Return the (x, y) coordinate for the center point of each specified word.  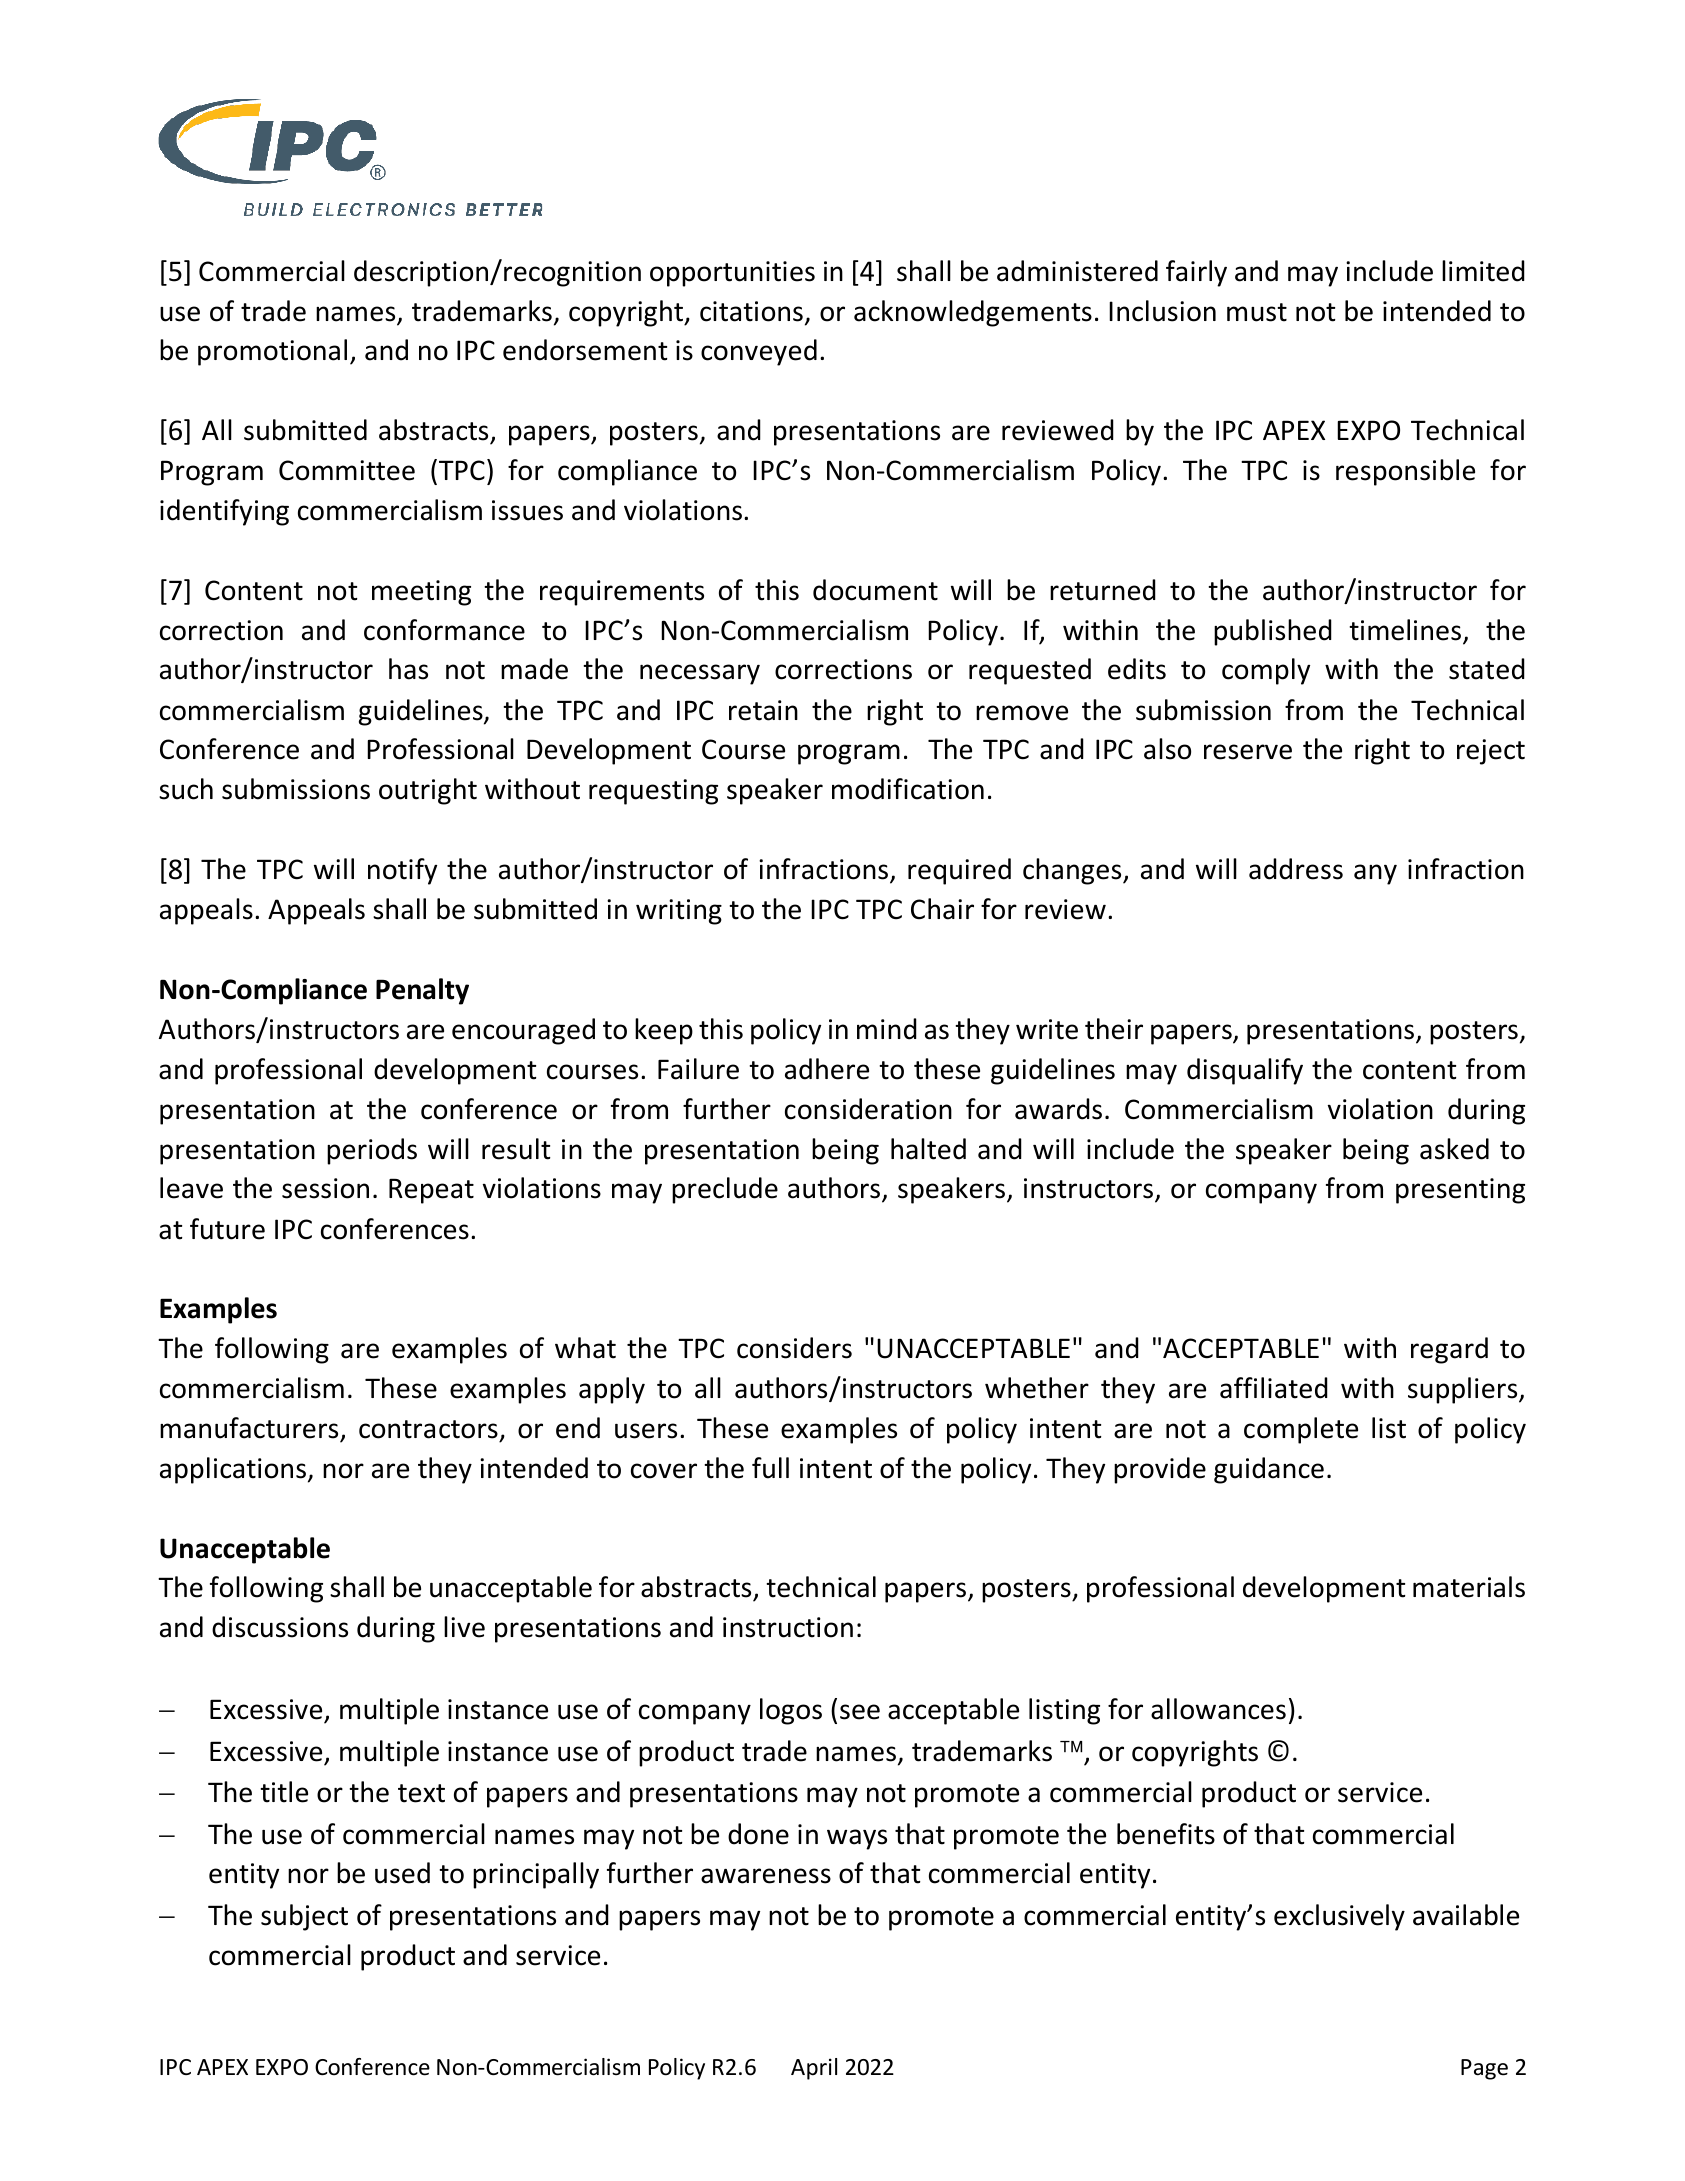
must (1257, 312)
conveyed (759, 352)
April (814, 2069)
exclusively (1339, 1917)
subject (304, 1917)
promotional (272, 352)
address (1296, 869)
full (770, 1468)
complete (1301, 1430)
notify (402, 871)
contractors (428, 1429)
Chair (942, 909)
